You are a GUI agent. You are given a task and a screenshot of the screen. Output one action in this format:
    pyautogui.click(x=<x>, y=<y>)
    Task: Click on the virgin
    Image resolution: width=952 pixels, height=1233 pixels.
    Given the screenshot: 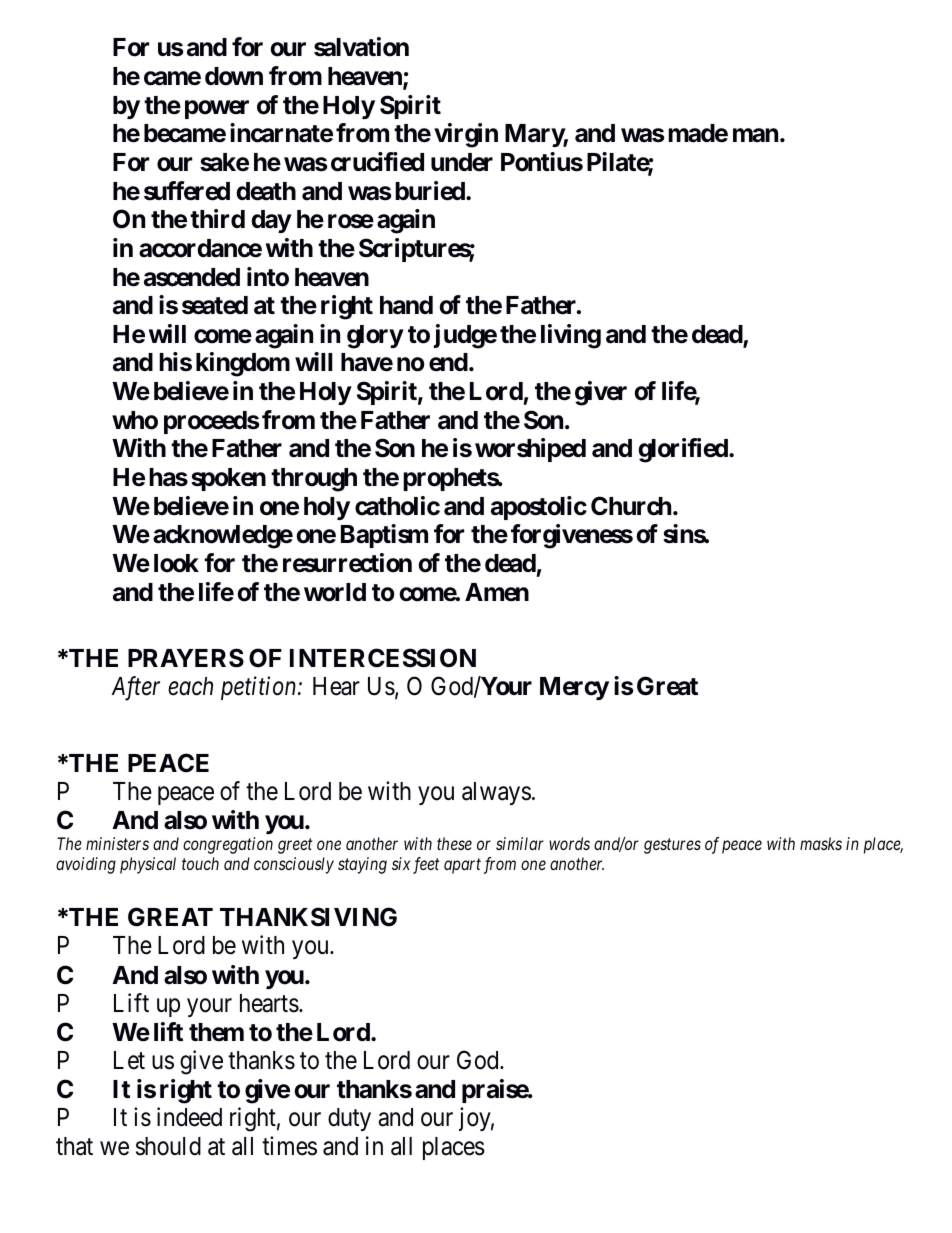 What is the action you would take?
    pyautogui.click(x=466, y=135)
